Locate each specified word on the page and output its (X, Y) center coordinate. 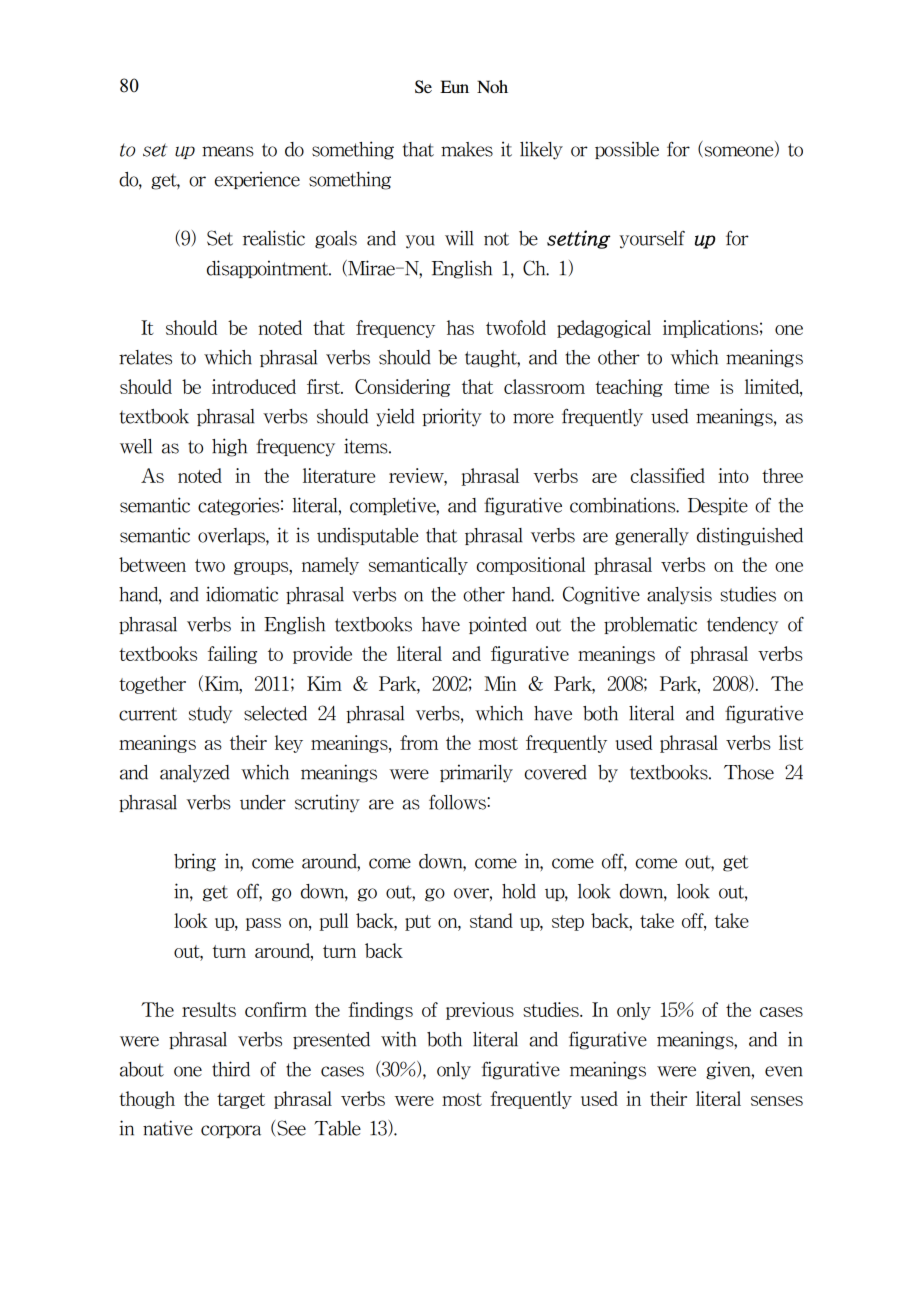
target (241, 1101)
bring (195, 862)
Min (500, 683)
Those (749, 772)
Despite (718, 506)
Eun (454, 87)
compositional (531, 566)
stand (491, 920)
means (228, 151)
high (229, 447)
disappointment (269, 269)
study (210, 715)
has (460, 327)
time (691, 386)
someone (739, 152)
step (568, 923)
